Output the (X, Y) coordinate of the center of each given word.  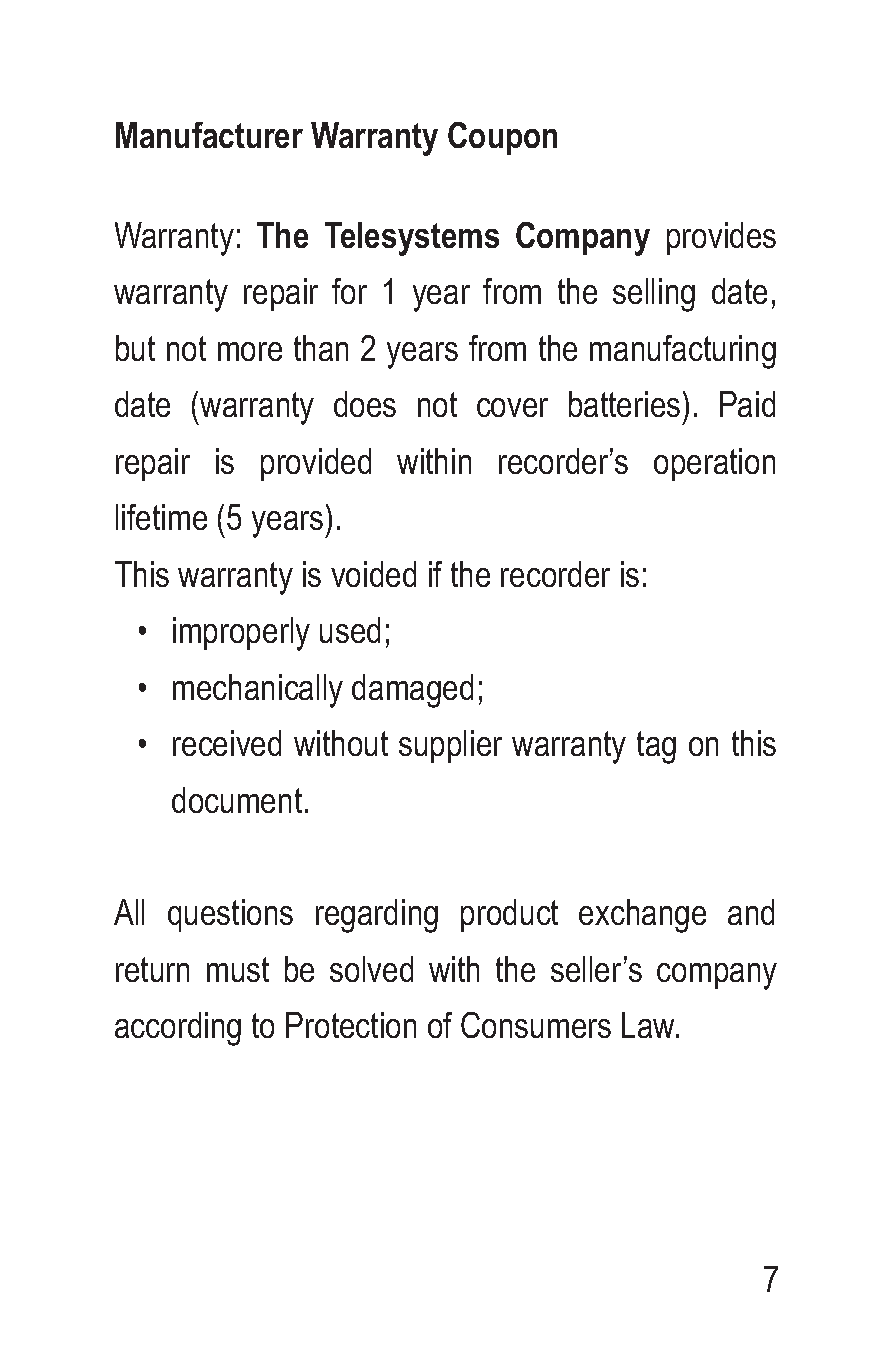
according (178, 1029)
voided (373, 574)
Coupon (502, 138)
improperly (241, 634)
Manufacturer (209, 135)
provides (721, 238)
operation (714, 464)
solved (371, 969)
